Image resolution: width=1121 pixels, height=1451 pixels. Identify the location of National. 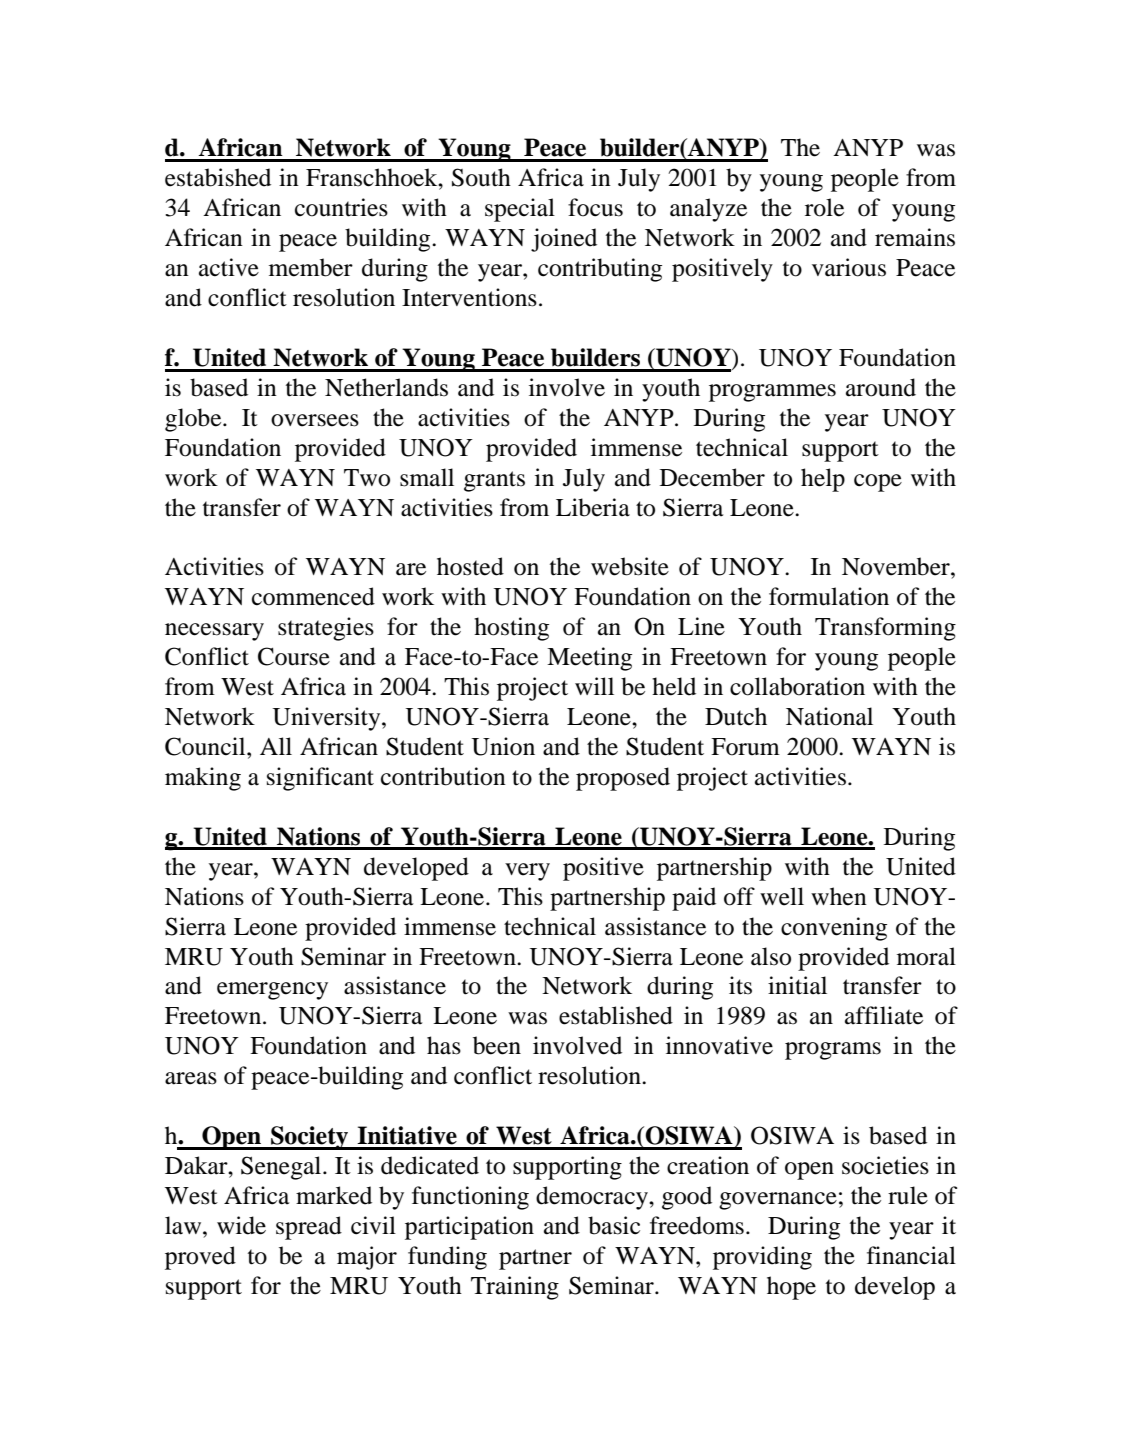
(829, 716).
